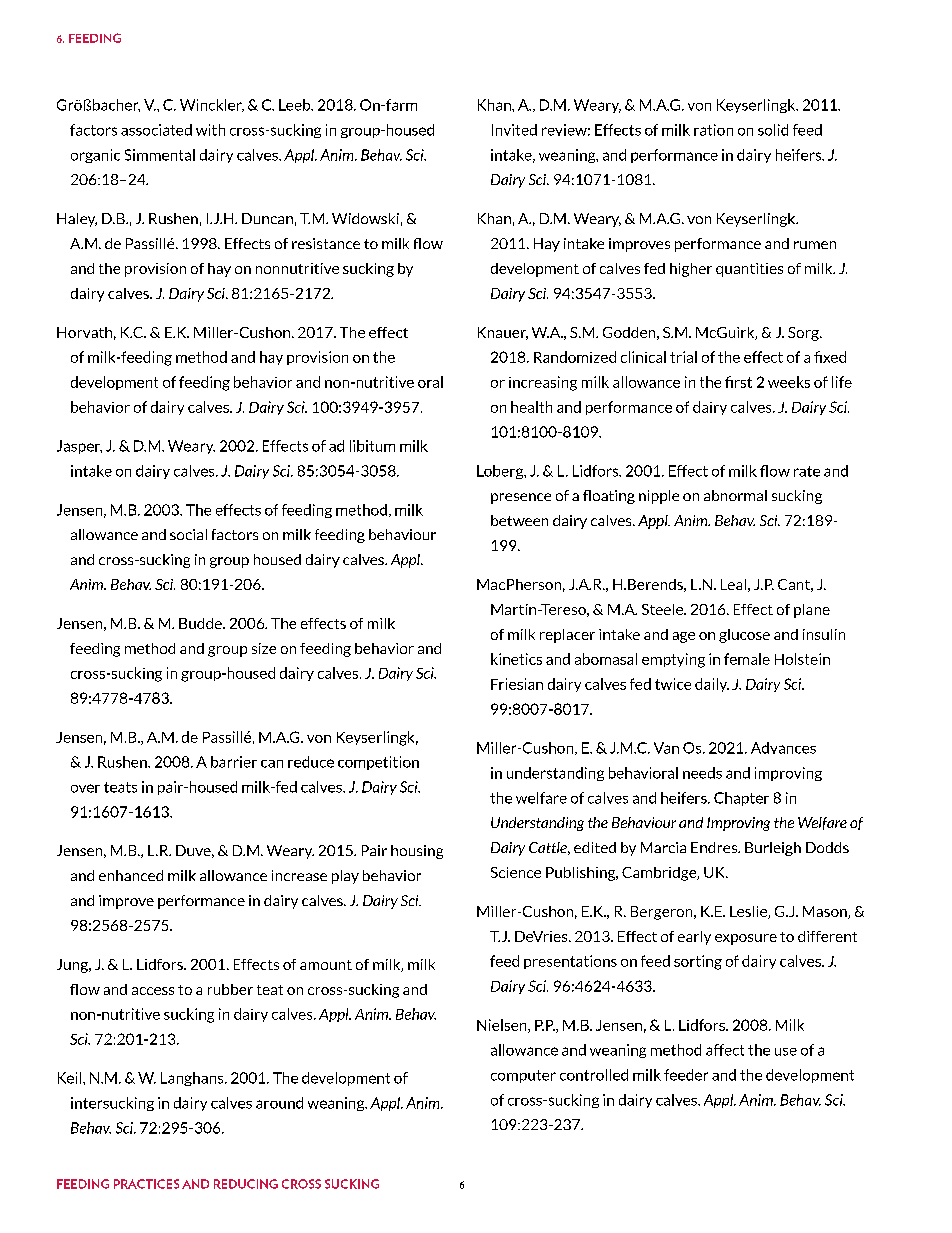 The image size is (952, 1233). Describe the element at coordinates (741, 799) in the document. I see `Chapter` at that location.
